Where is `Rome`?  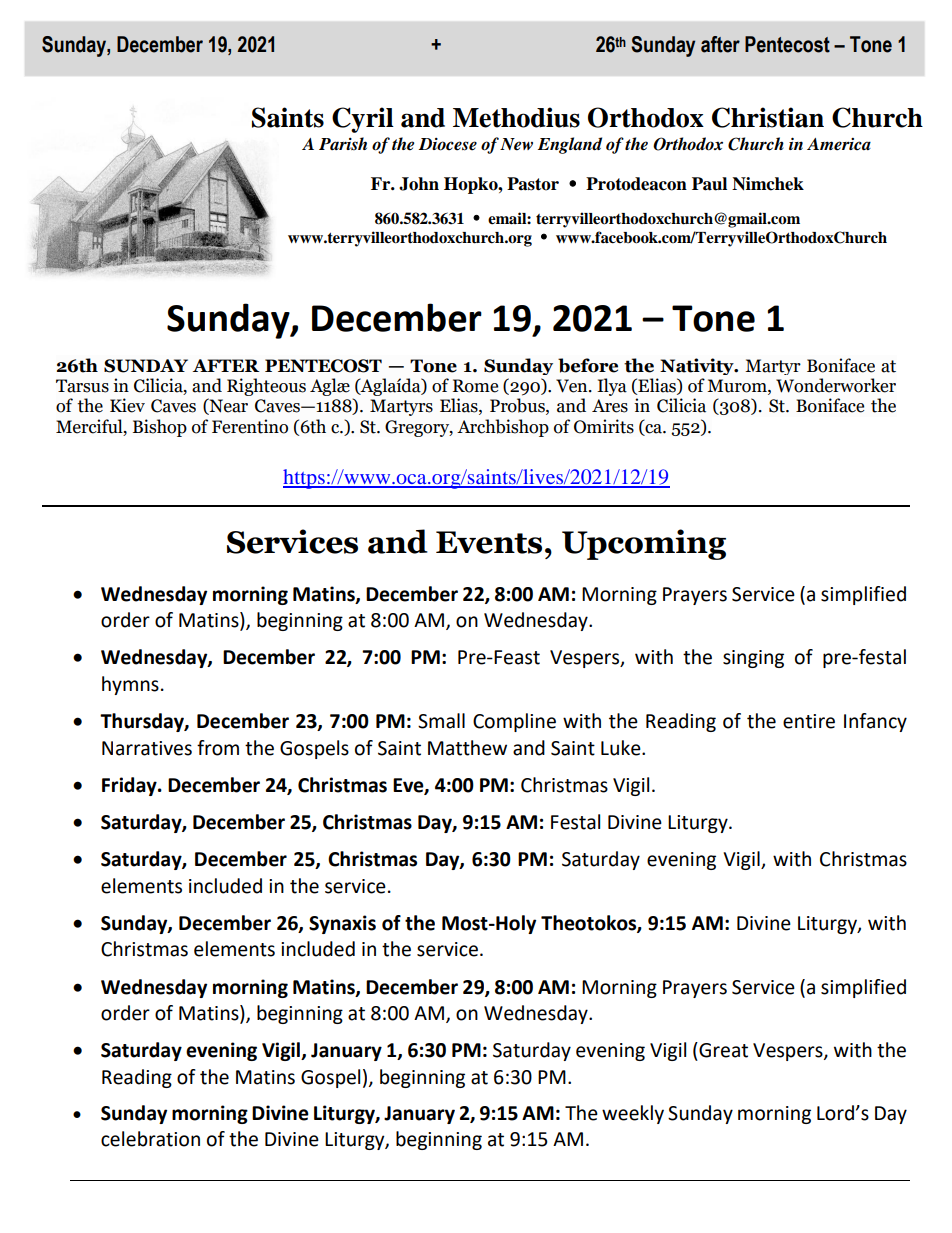 Rome is located at coordinates (475, 386).
